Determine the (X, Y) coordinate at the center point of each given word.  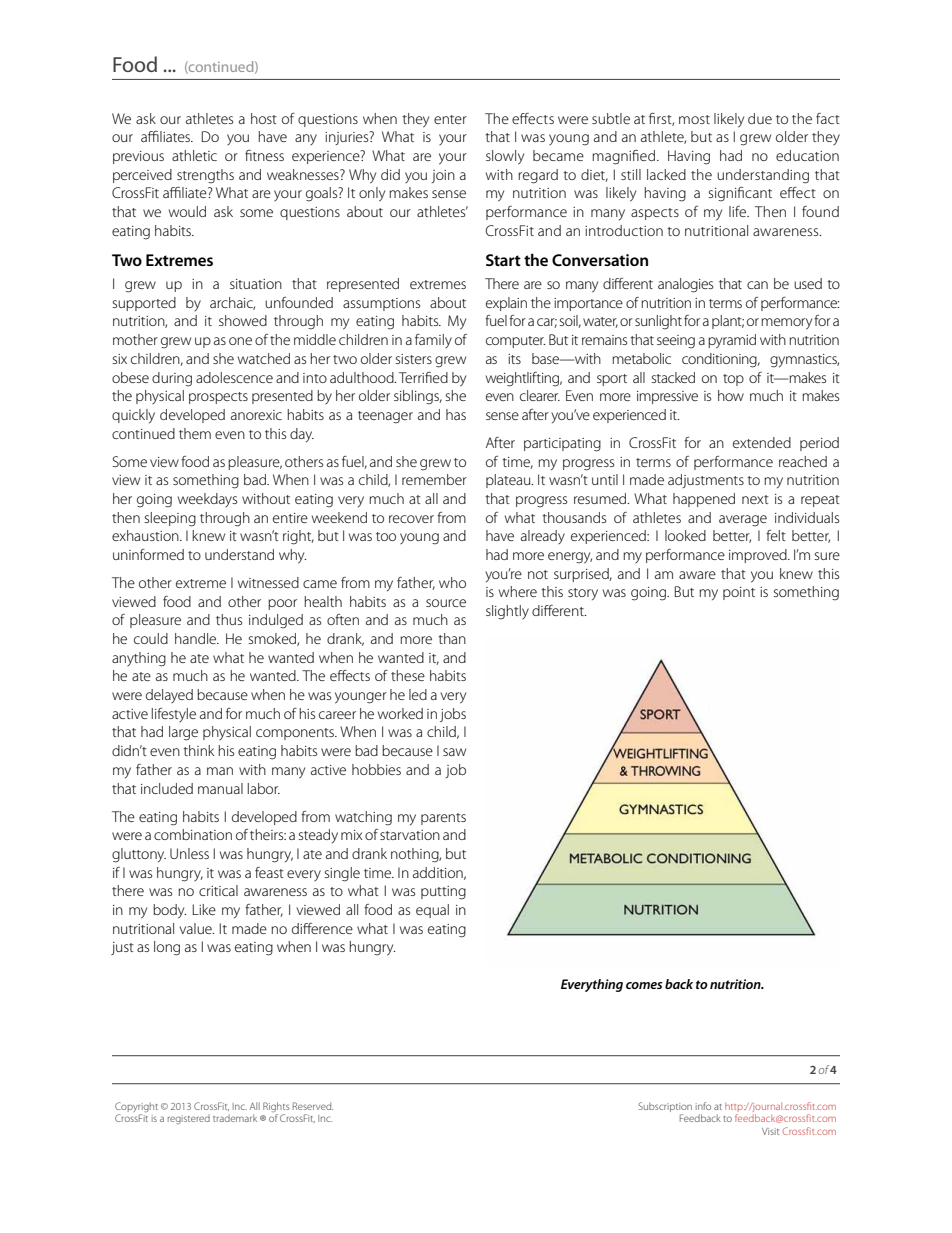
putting (443, 893)
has (456, 414)
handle (197, 638)
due (760, 118)
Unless (189, 853)
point (739, 593)
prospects (218, 398)
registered (189, 1119)
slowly (505, 157)
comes (644, 985)
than (452, 638)
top (733, 380)
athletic (194, 155)
